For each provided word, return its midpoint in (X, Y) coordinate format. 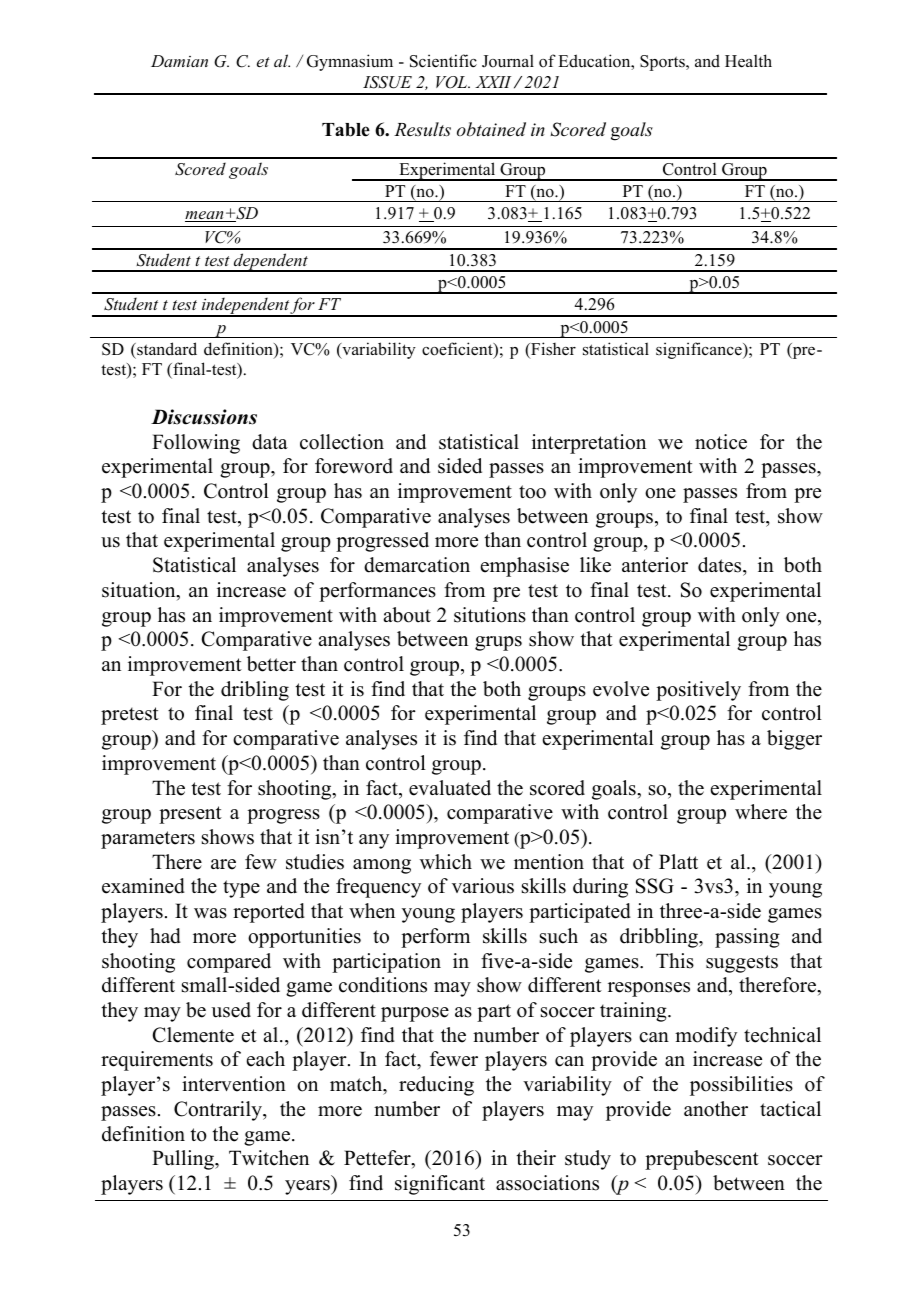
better (271, 664)
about (407, 615)
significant (440, 1185)
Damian (179, 61)
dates (721, 565)
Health (748, 61)
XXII (493, 82)
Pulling (184, 1160)
